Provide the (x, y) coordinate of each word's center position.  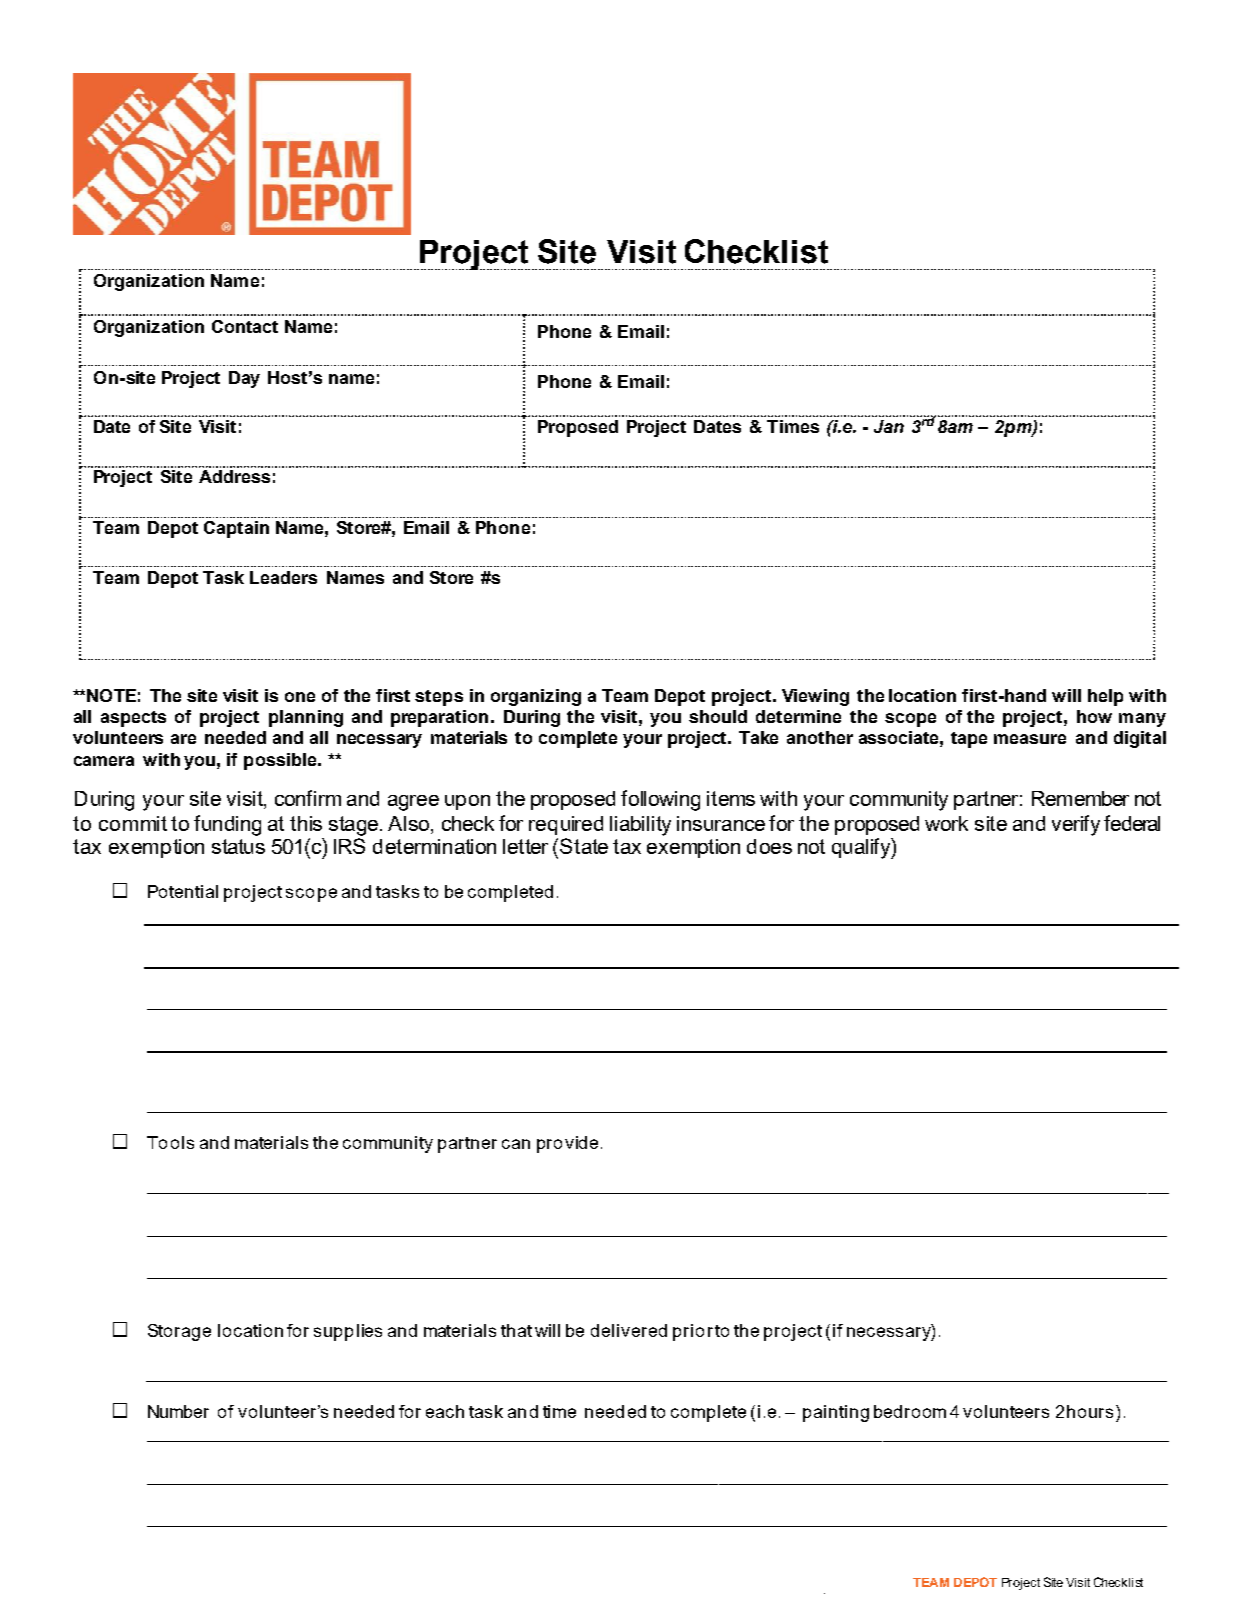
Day (244, 379)
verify (1076, 825)
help (1105, 697)
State (584, 846)
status (238, 846)
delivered (629, 1330)
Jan (889, 426)
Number (178, 1411)
